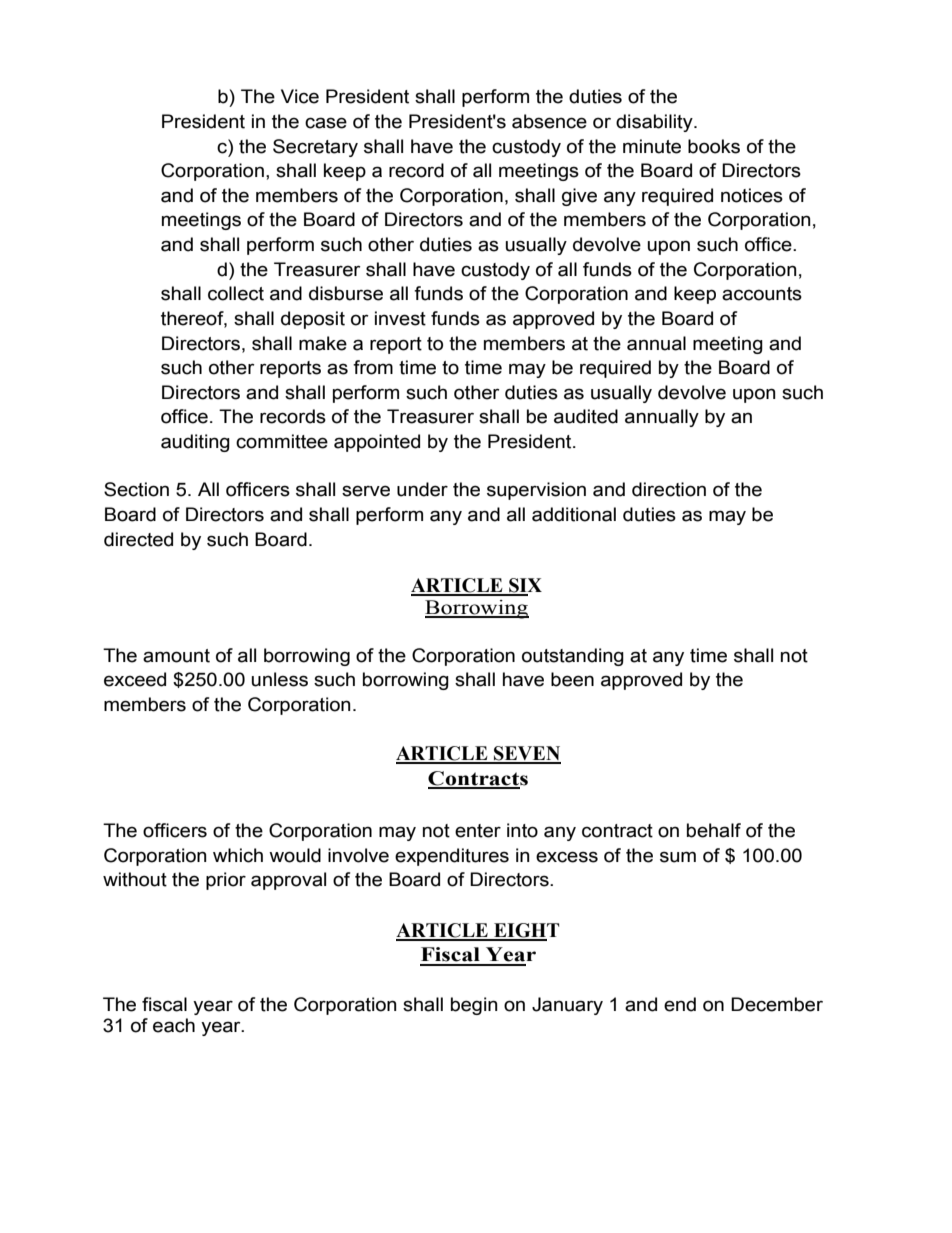 Image resolution: width=952 pixels, height=1233 pixels. I want to click on collect, so click(236, 293).
